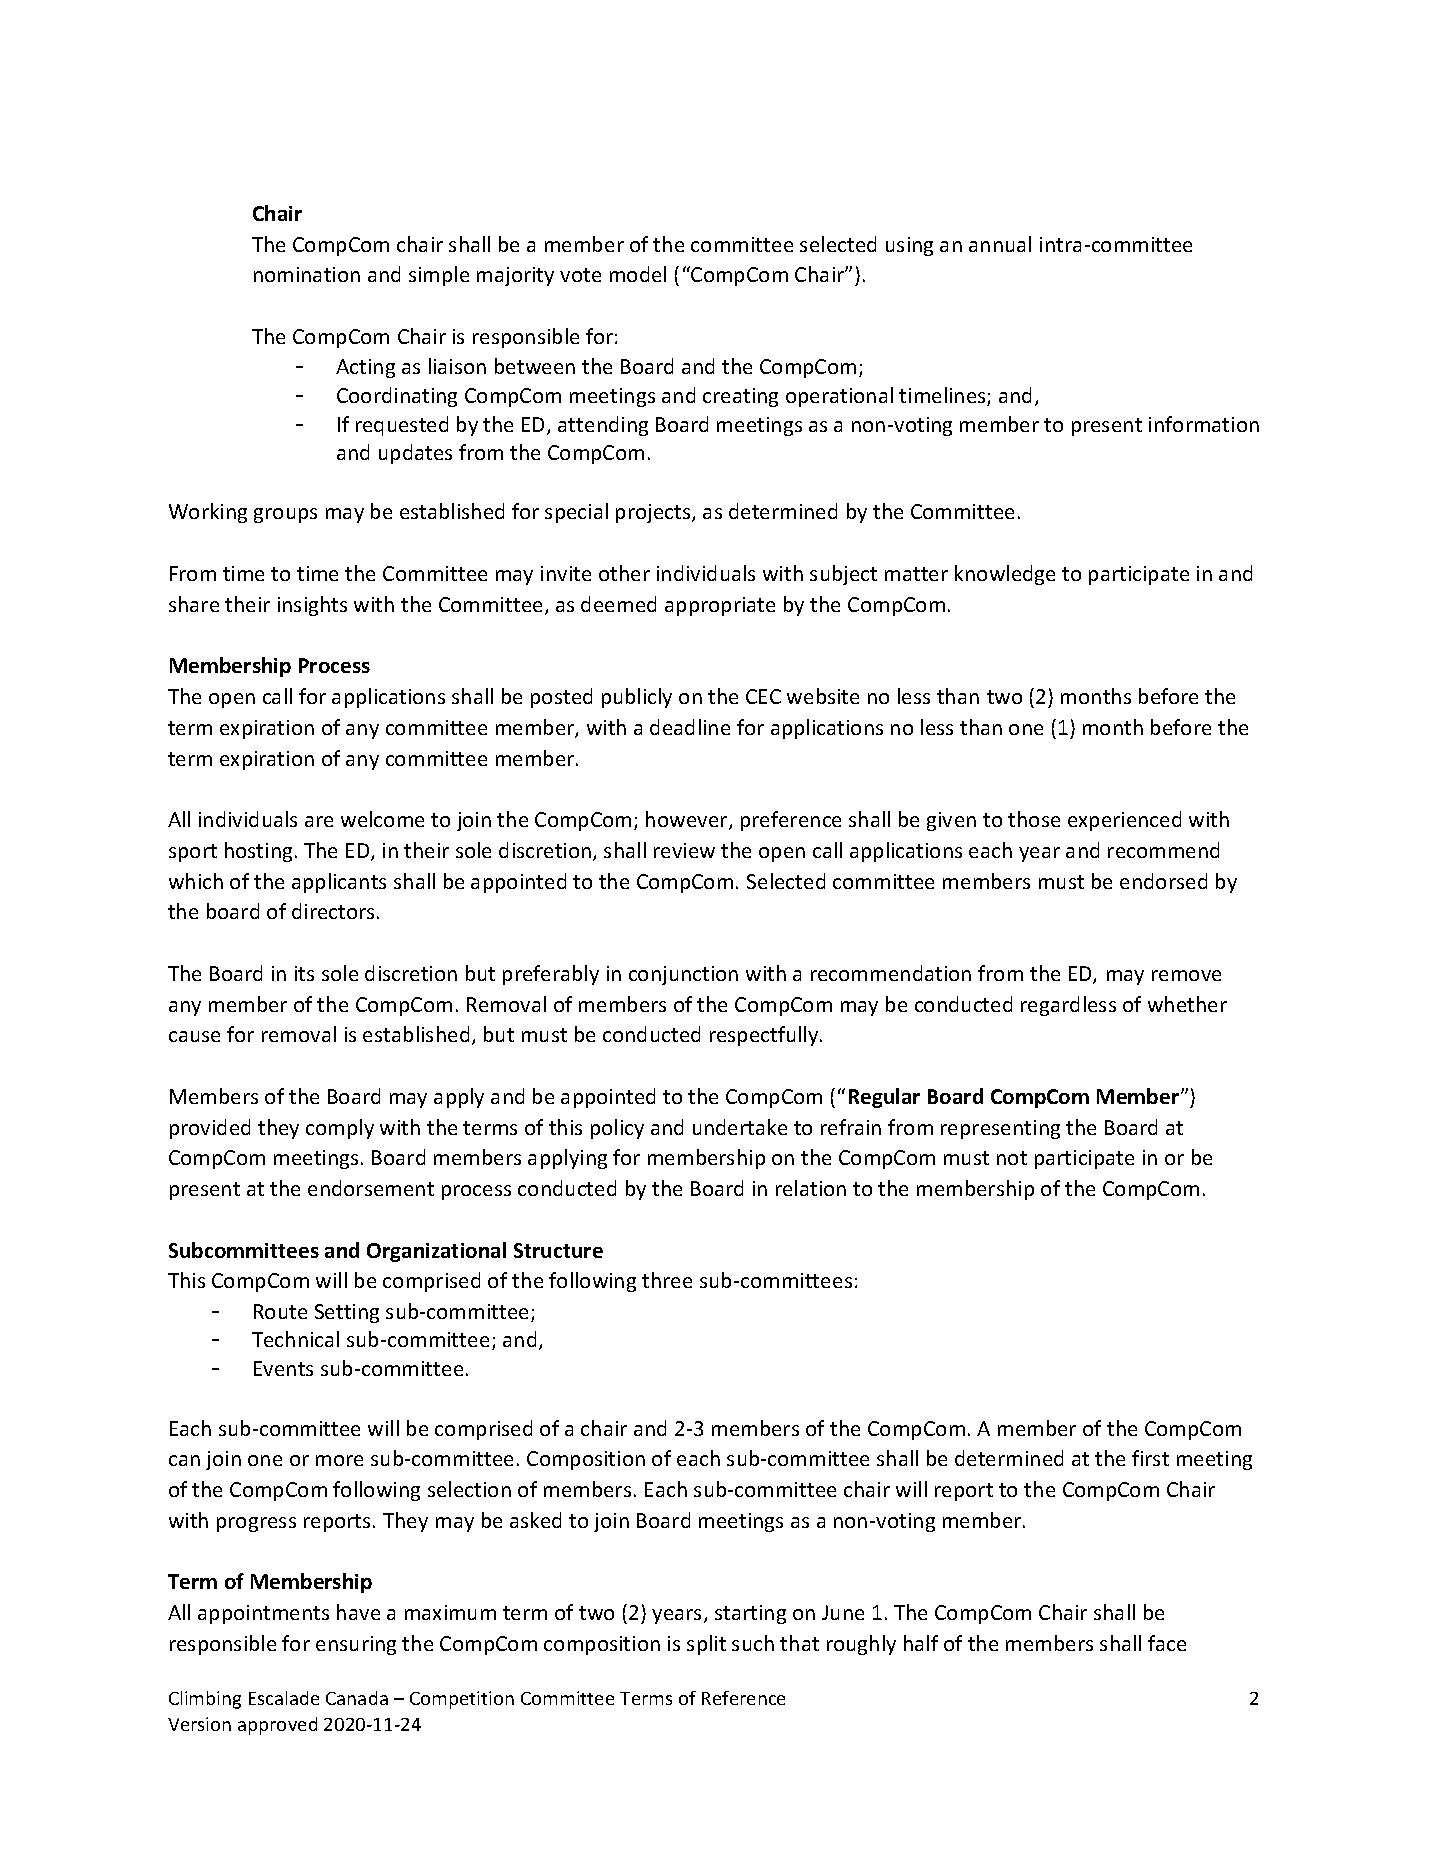 The image size is (1429, 1849). Describe the element at coordinates (307, 274) in the document. I see `nomination` at that location.
